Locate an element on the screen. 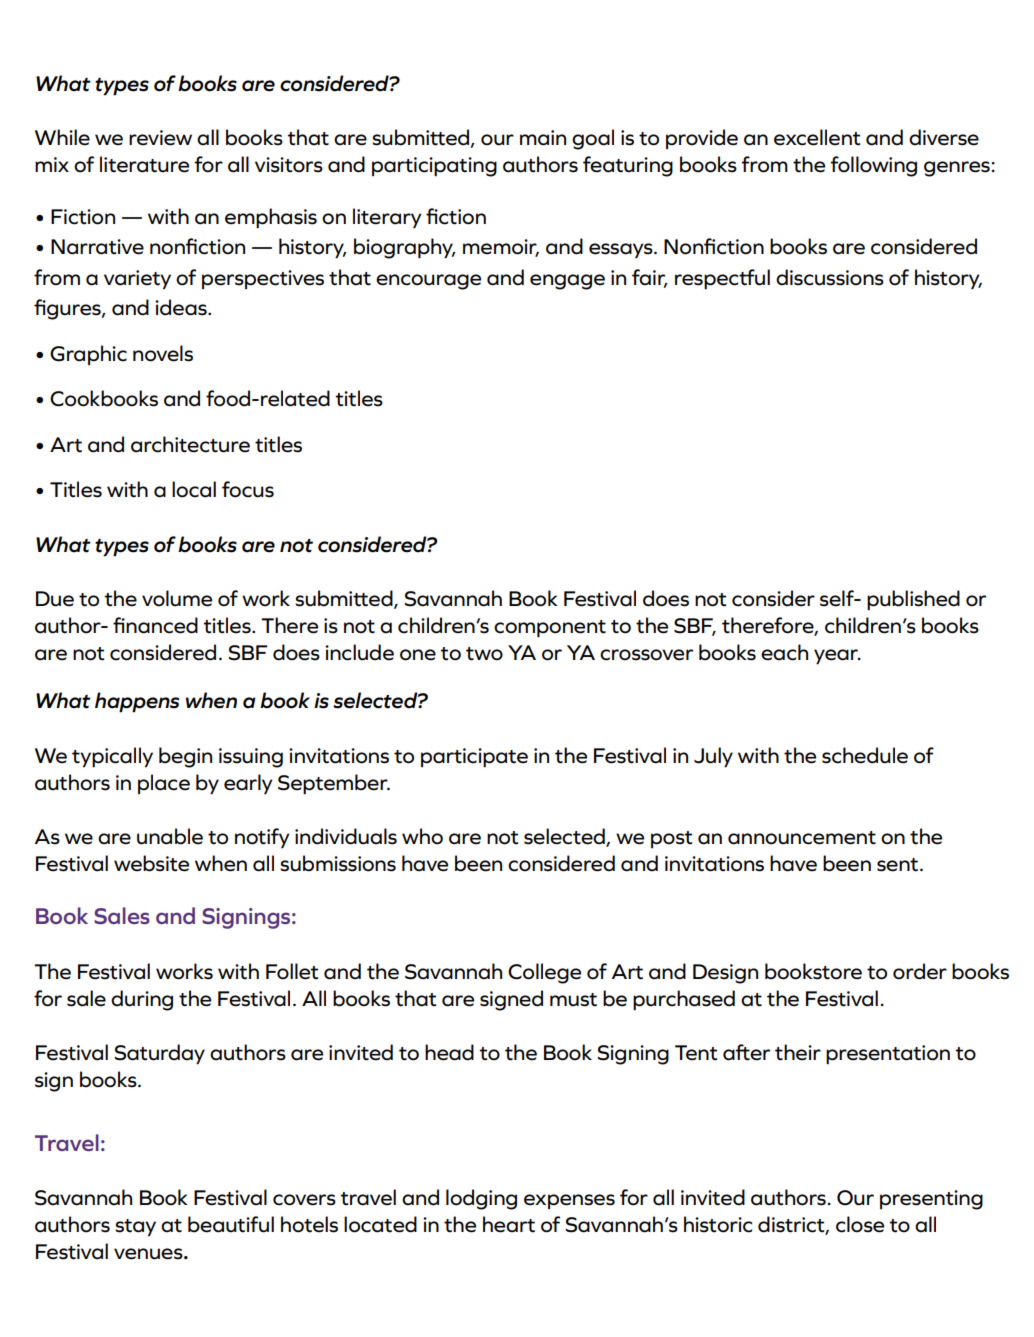 This screenshot has height=1337, width=1034. following is located at coordinates (874, 166).
